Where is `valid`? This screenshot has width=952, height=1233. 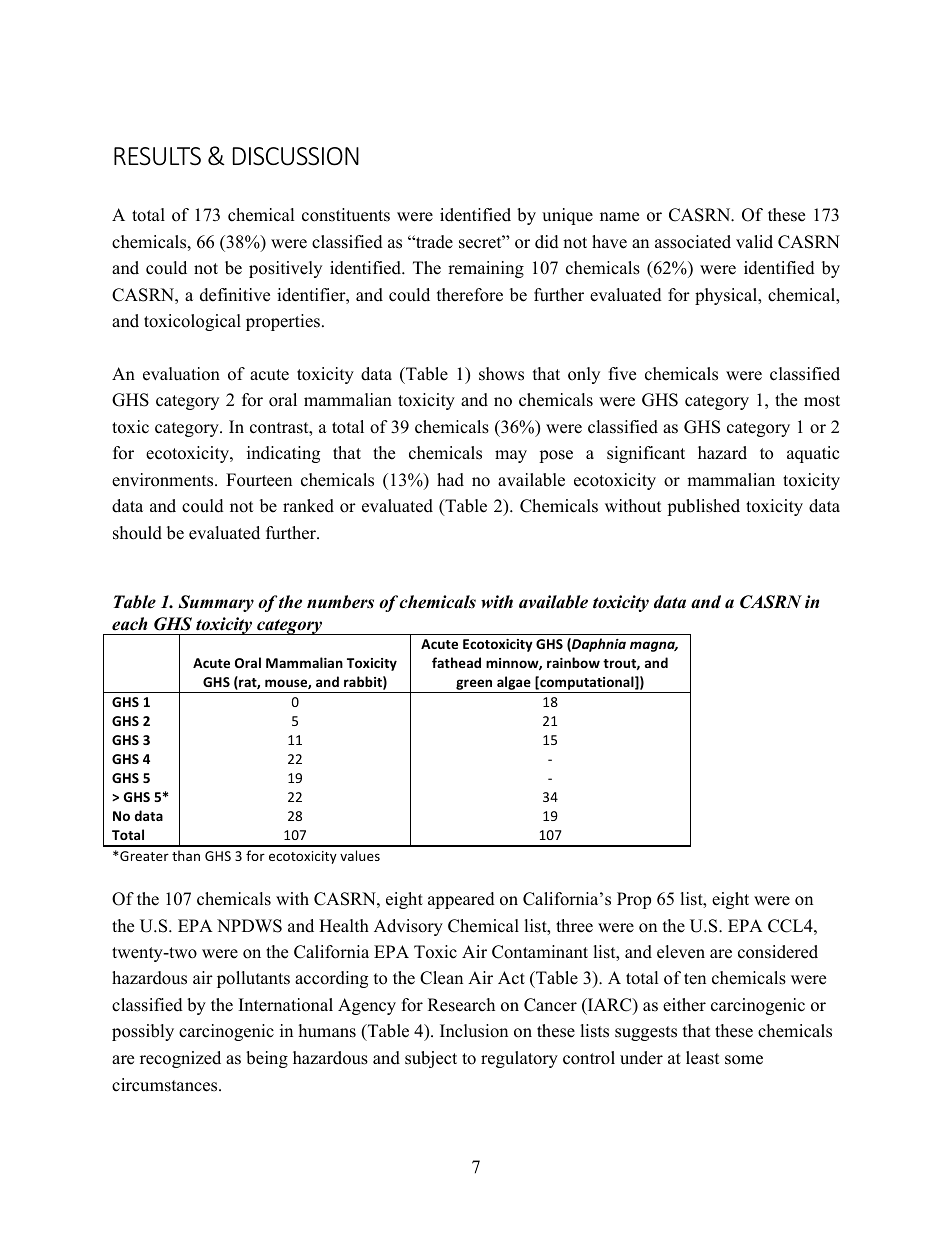 valid is located at coordinates (754, 242).
